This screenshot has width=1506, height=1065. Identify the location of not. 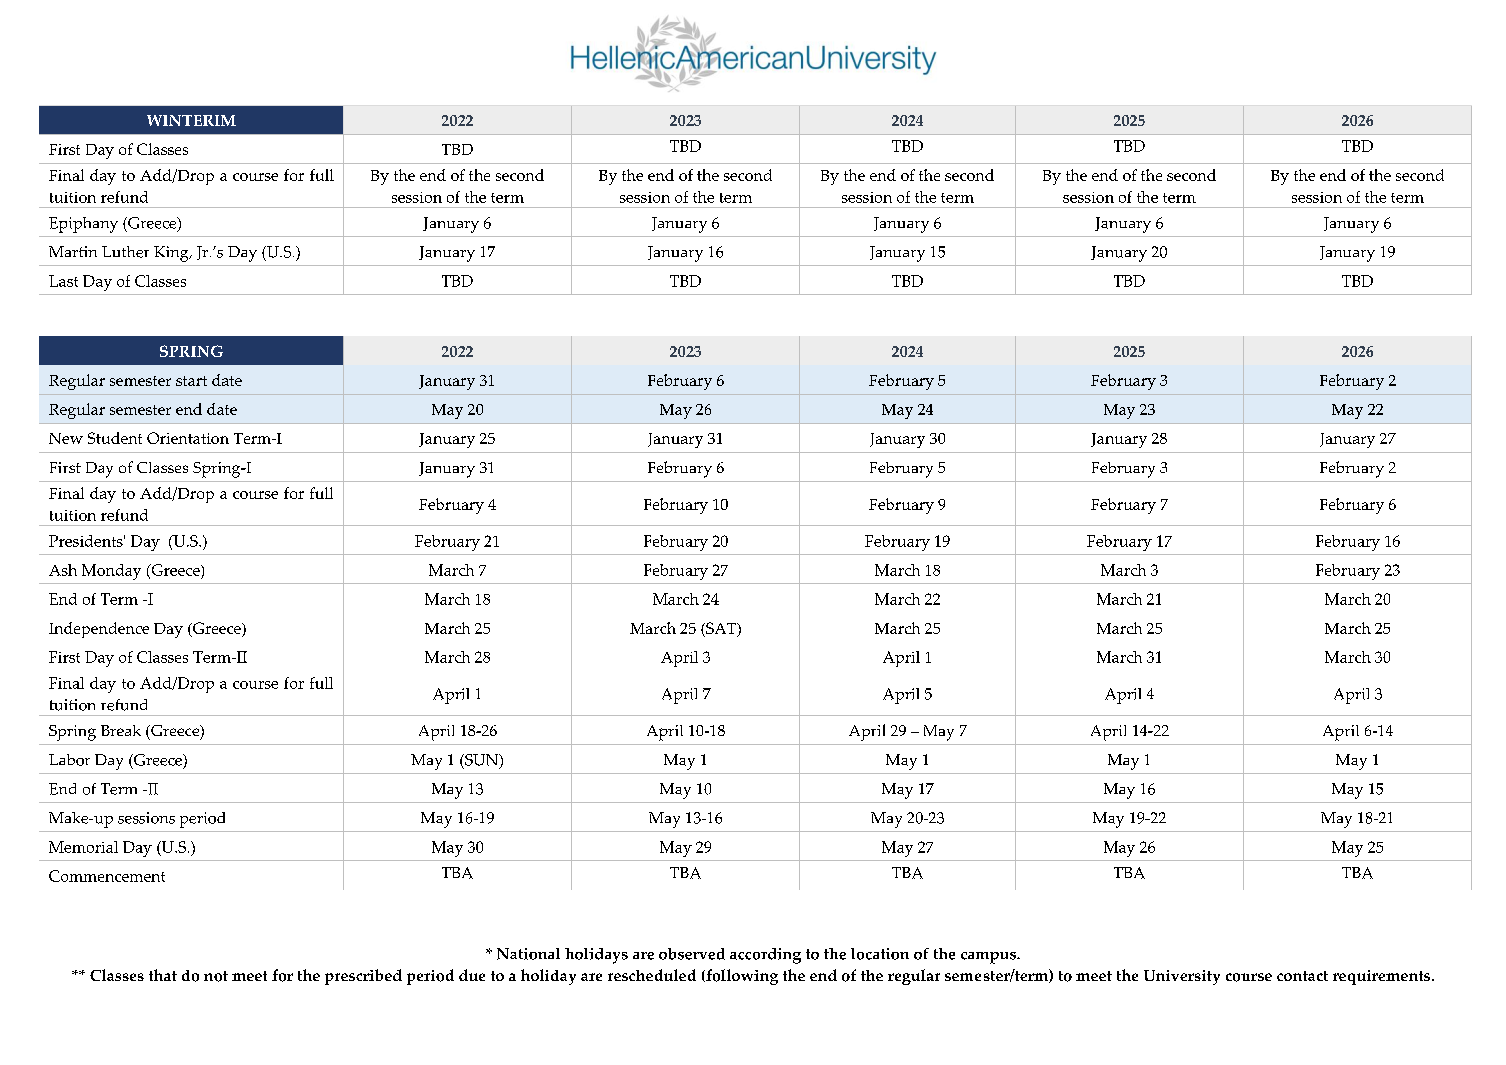
(216, 976).
